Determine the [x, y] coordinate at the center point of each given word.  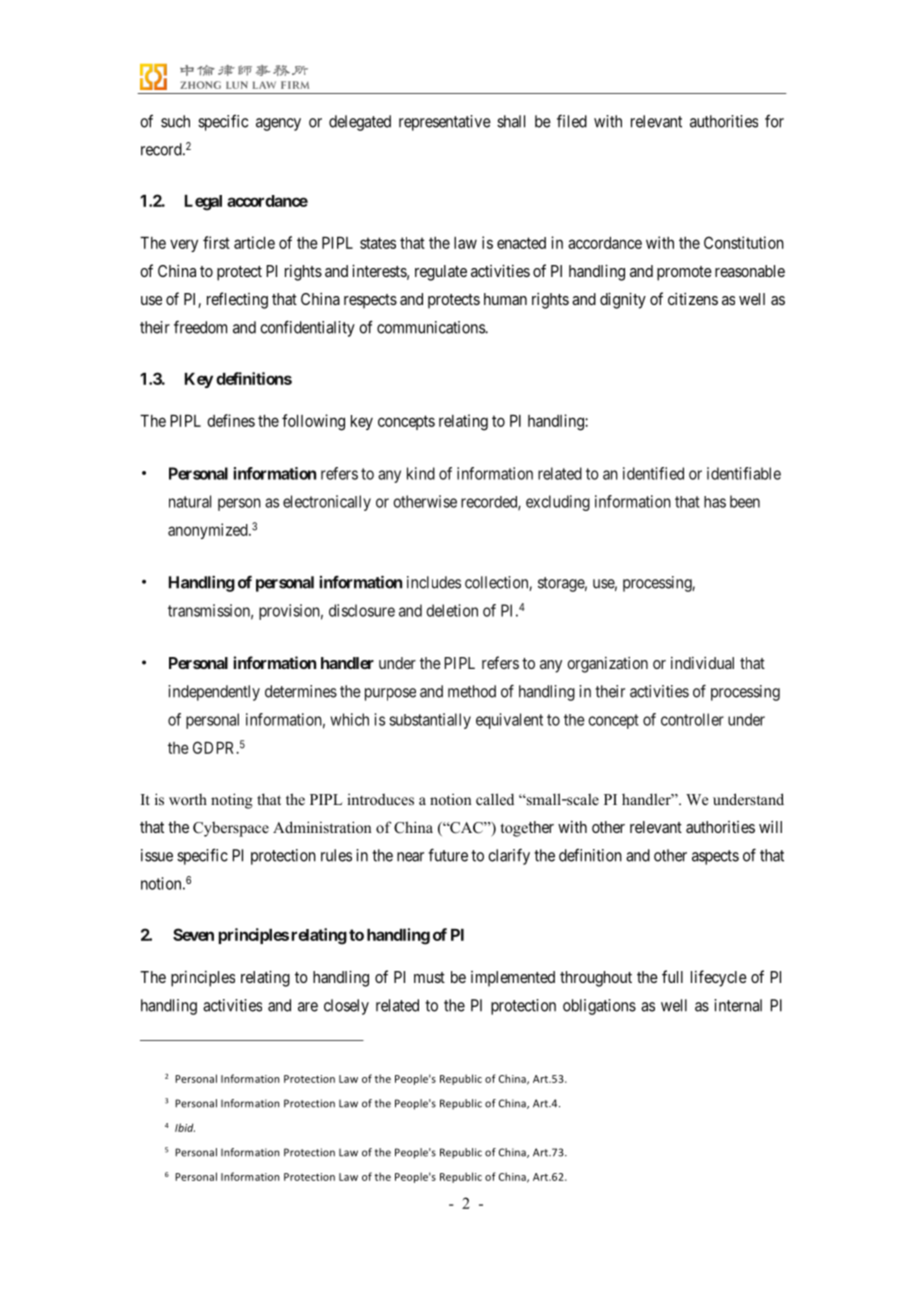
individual [702, 663]
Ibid [185, 1127]
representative [445, 123]
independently [214, 693]
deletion [452, 610]
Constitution [744, 242]
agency [278, 124]
